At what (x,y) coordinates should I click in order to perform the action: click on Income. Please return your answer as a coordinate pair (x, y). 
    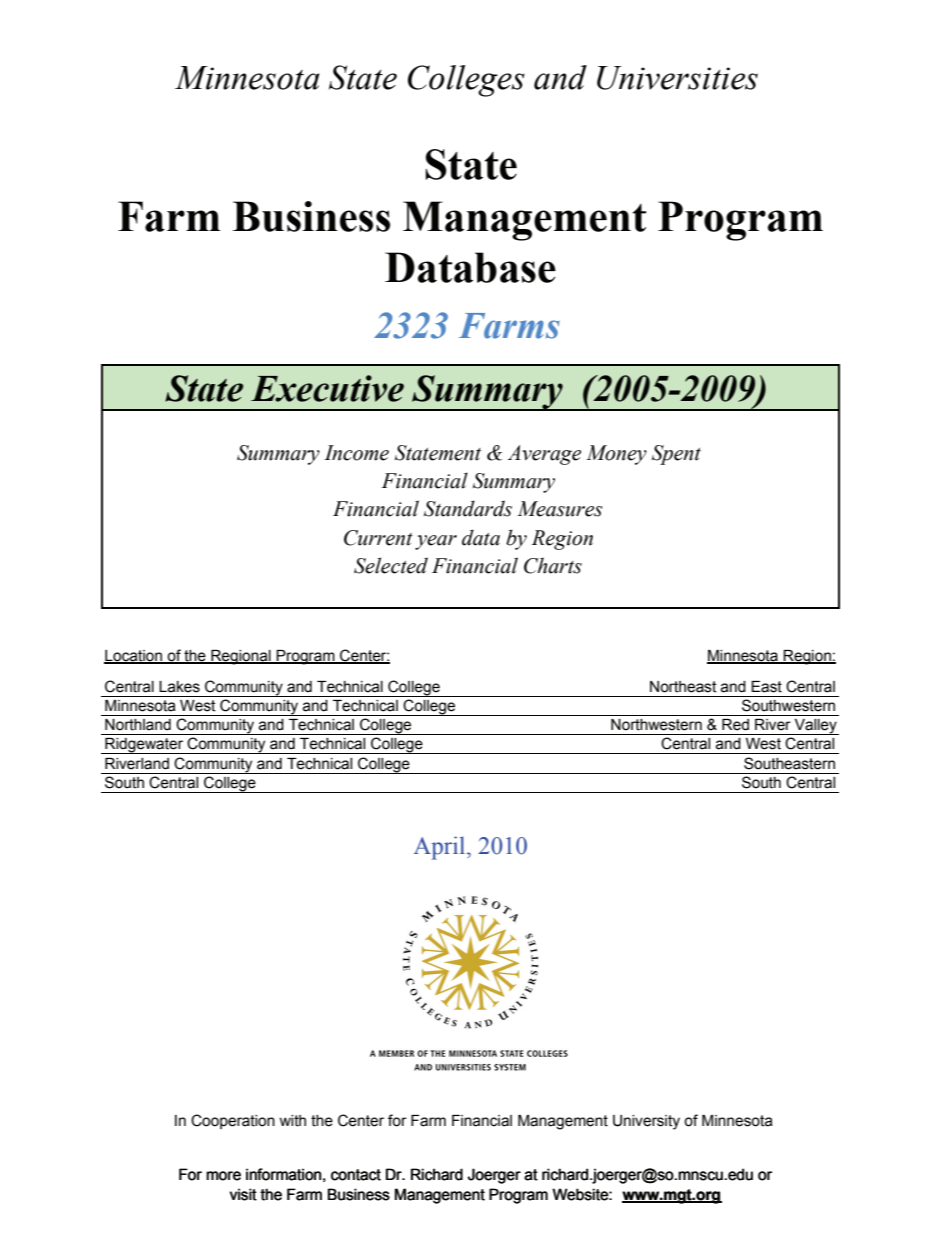
    Looking at the image, I should click on (356, 453).
